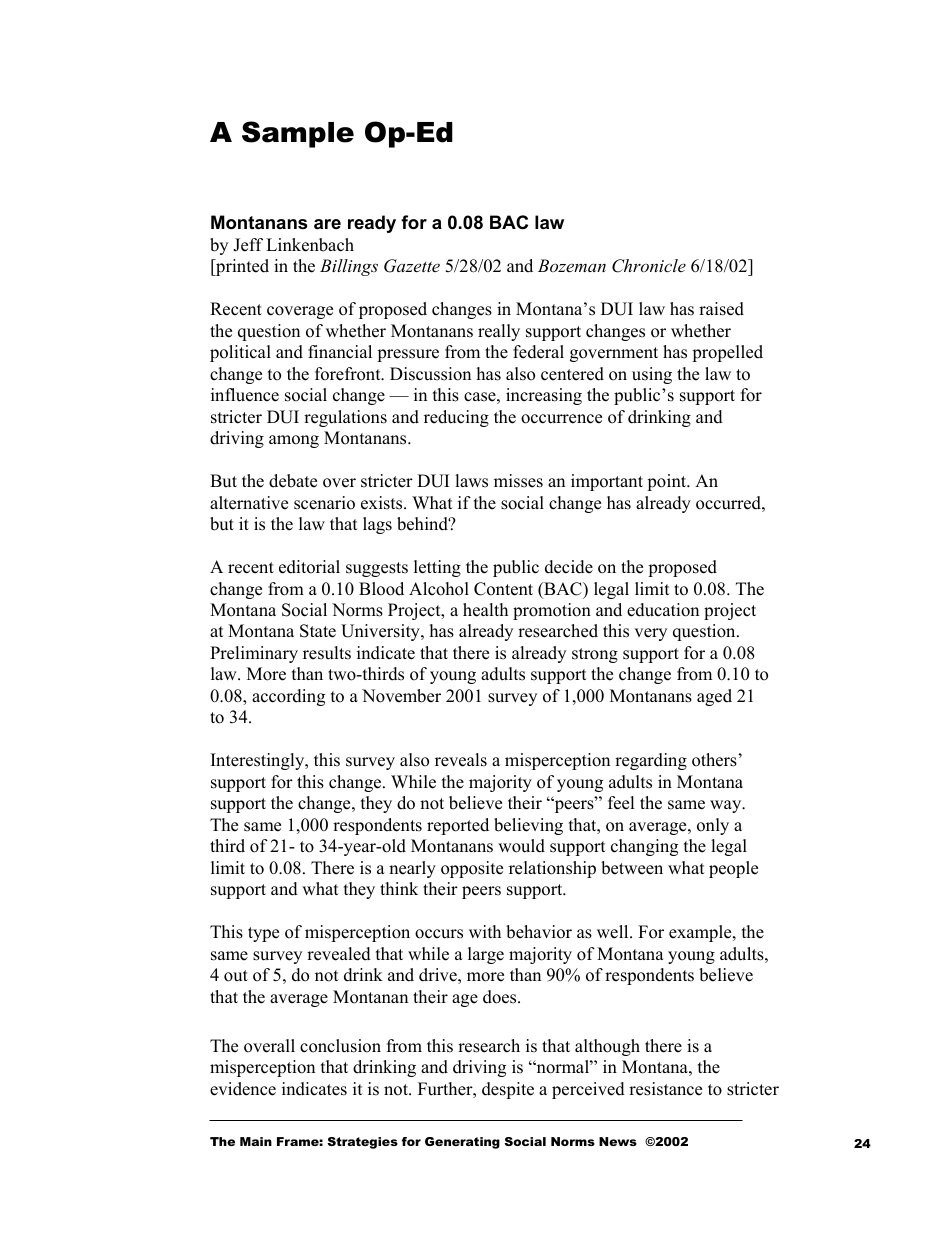  I want to click on laws, so click(471, 481).
